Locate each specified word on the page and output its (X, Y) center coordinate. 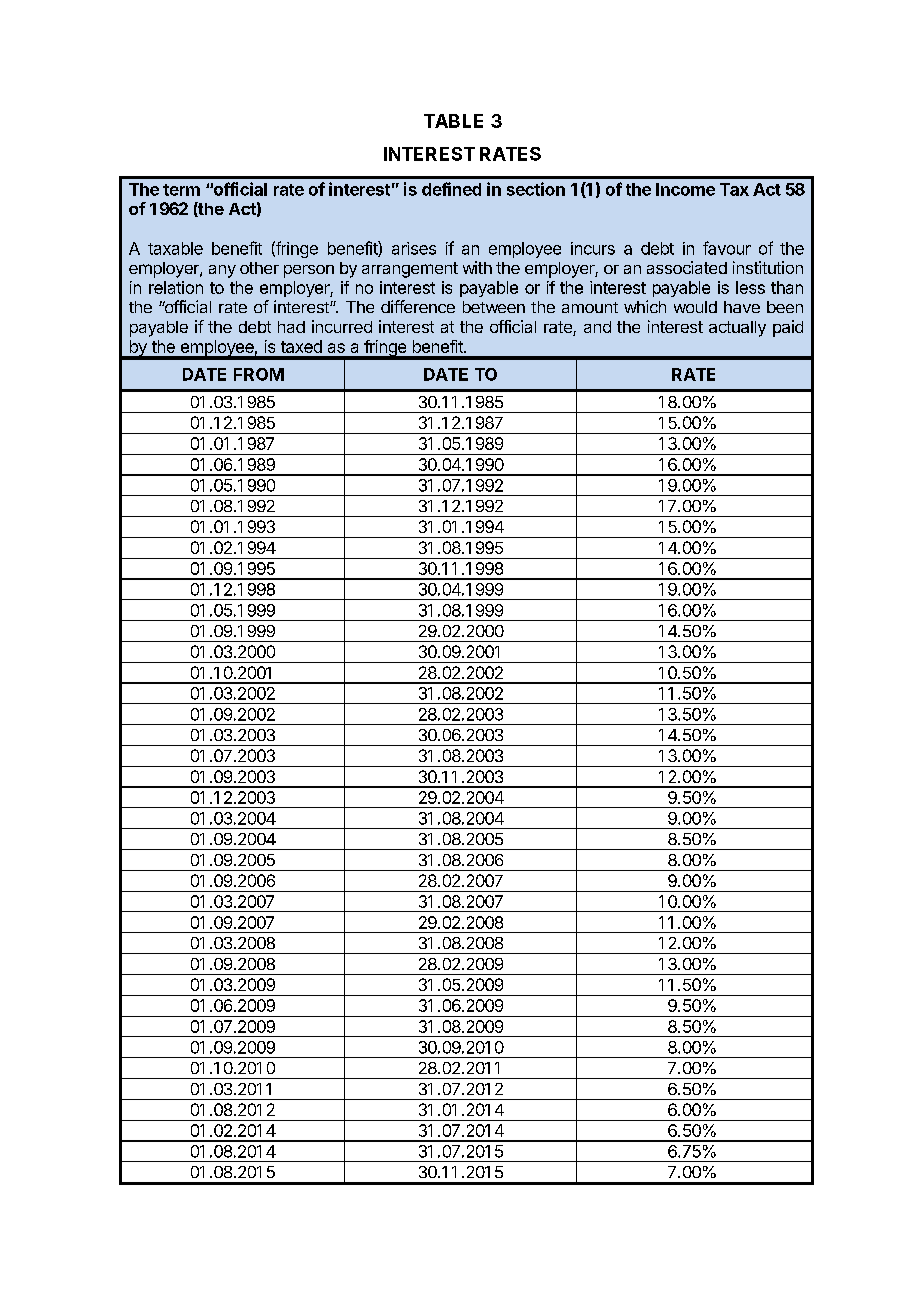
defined (451, 189)
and (597, 327)
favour (727, 248)
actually (737, 329)
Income (685, 189)
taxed (301, 346)
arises (414, 248)
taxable (175, 248)
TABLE (453, 121)
